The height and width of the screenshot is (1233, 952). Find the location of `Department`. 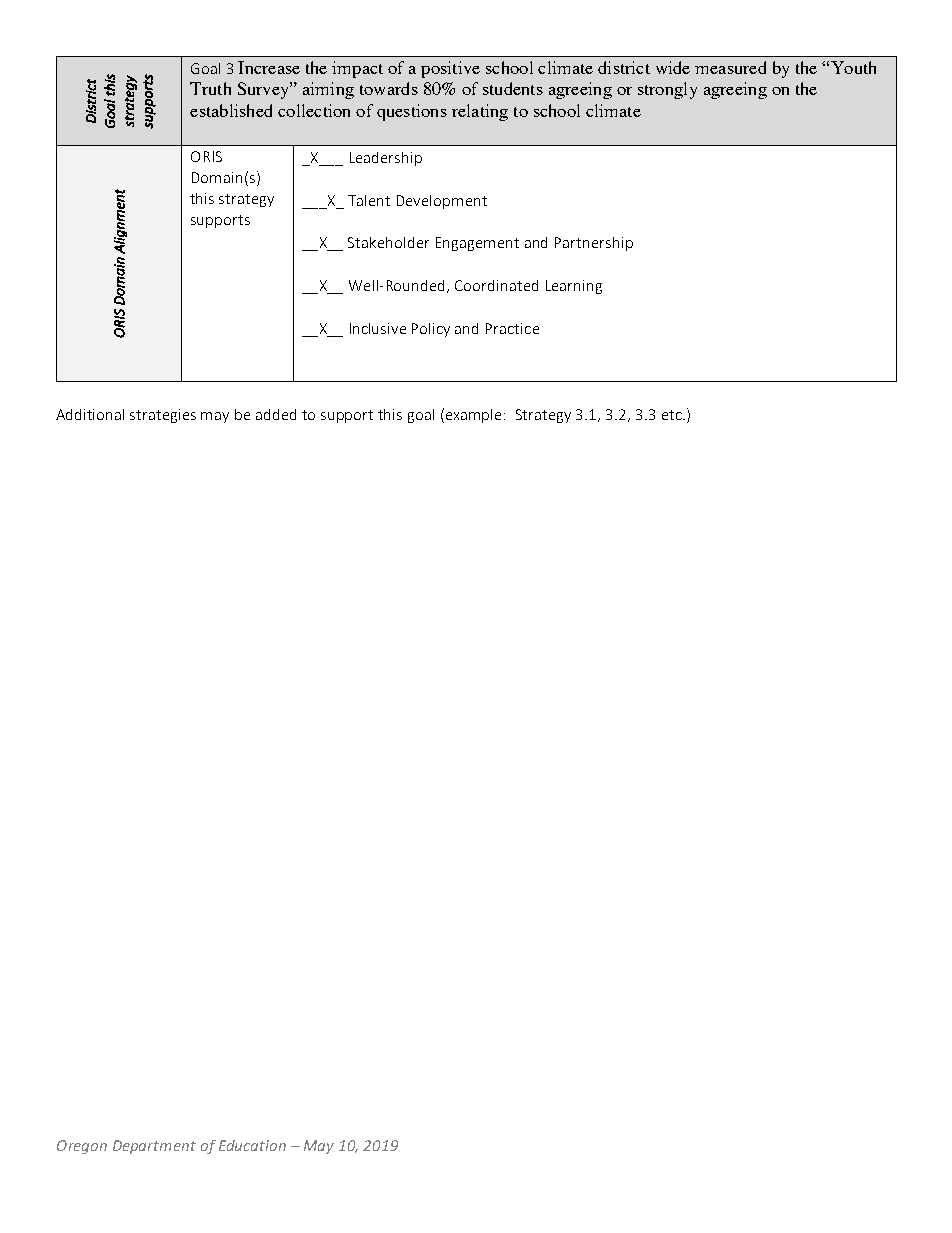

Department is located at coordinates (154, 1147).
